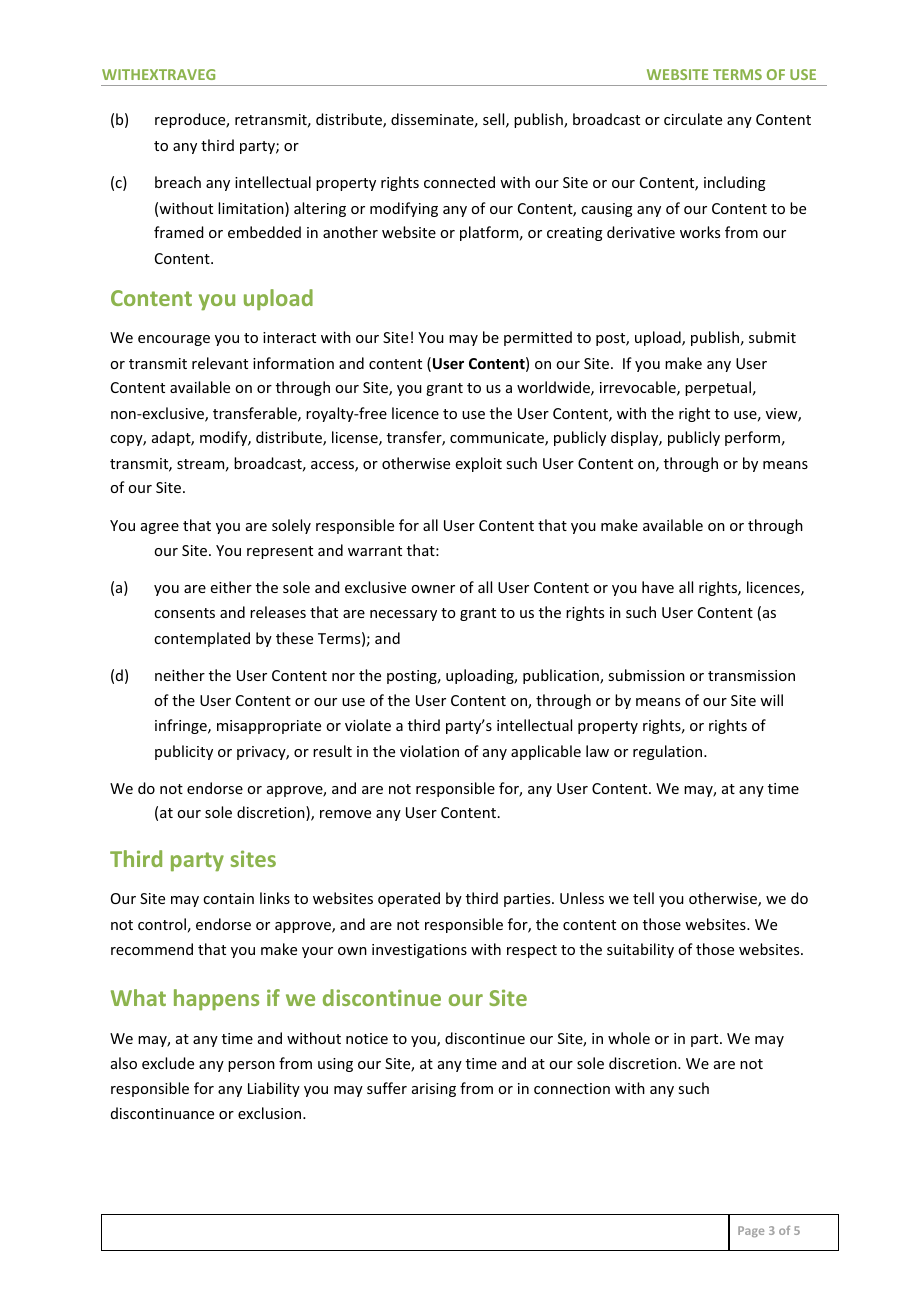 This screenshot has width=924, height=1308. What do you see at coordinates (162, 924) in the screenshot?
I see `control` at bounding box center [162, 924].
